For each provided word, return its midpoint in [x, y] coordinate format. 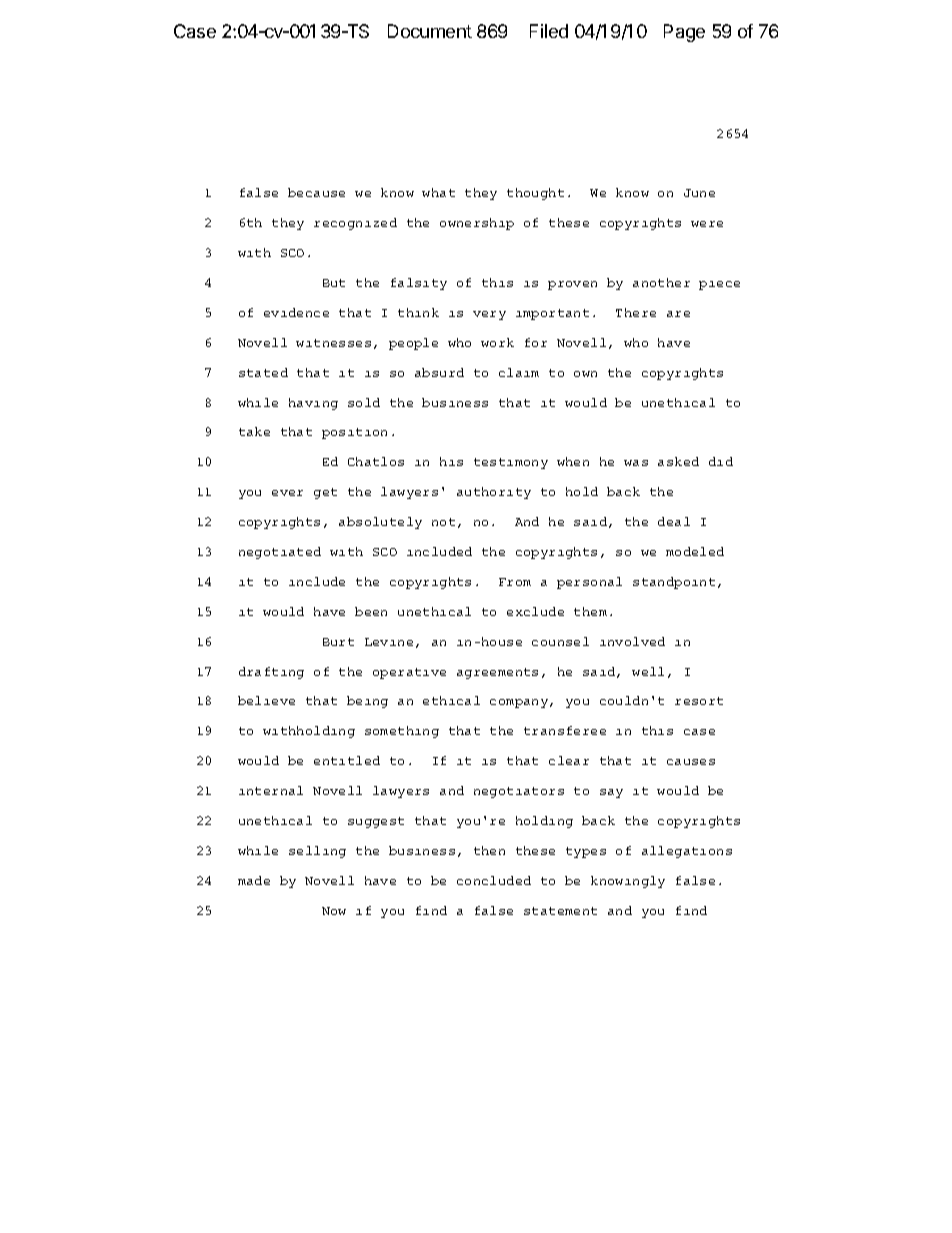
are [678, 314]
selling [317, 852]
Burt [338, 642]
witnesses [333, 343]
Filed [549, 31]
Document [430, 31]
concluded [494, 880]
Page [684, 33]
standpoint [674, 583]
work [497, 342]
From [515, 582]
